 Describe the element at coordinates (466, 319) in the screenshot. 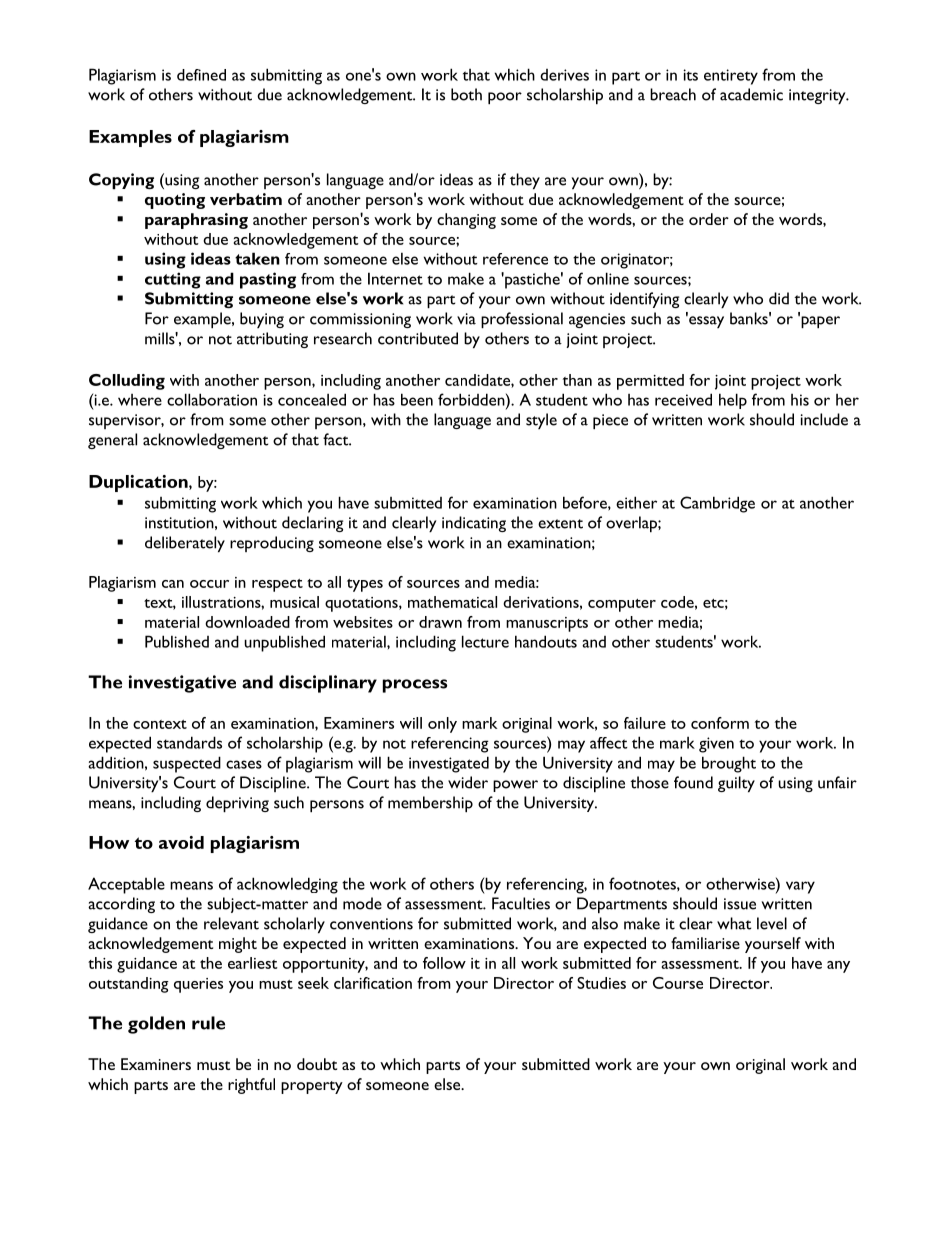

I see `via` at that location.
